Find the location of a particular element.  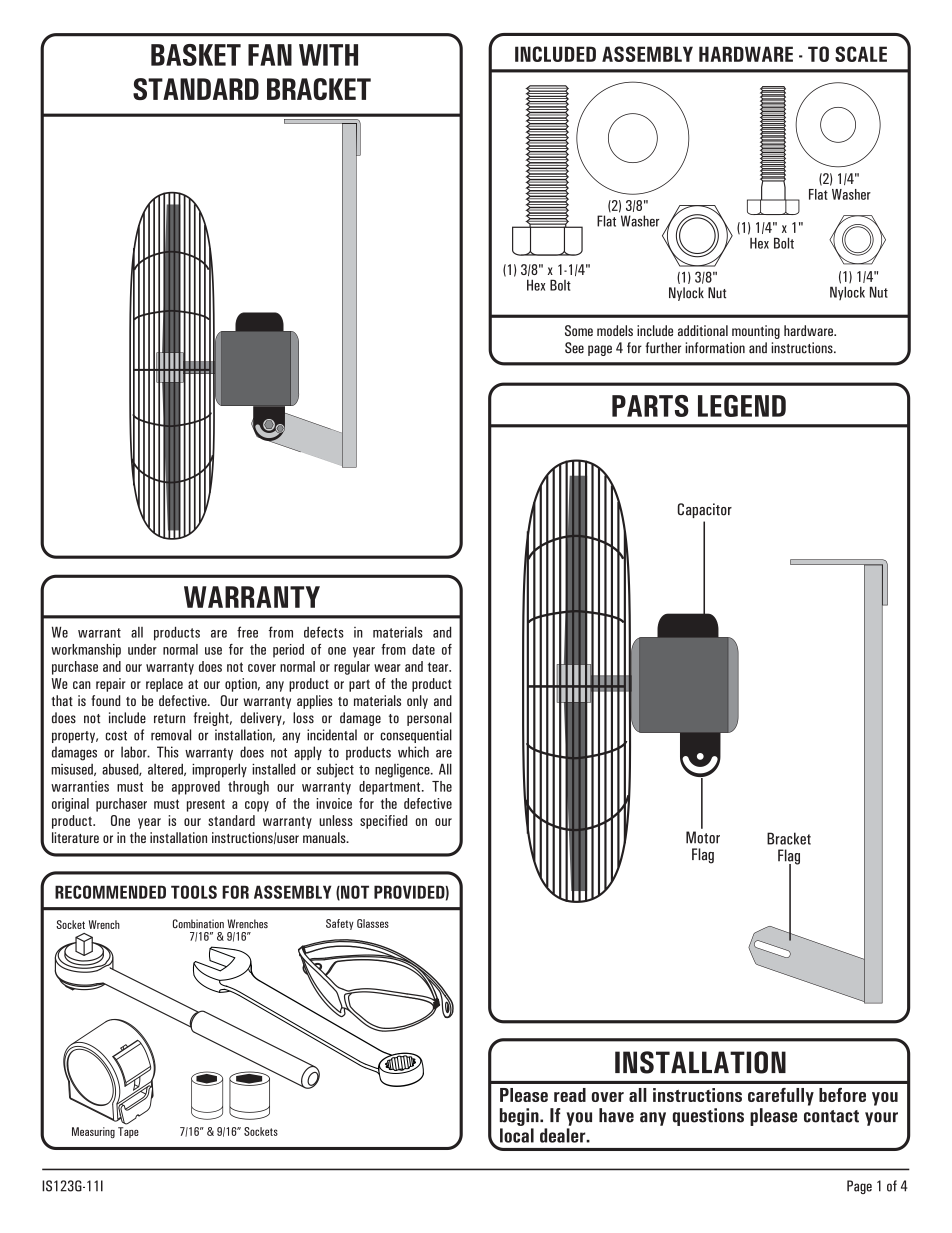

FAN is located at coordinates (270, 55).
